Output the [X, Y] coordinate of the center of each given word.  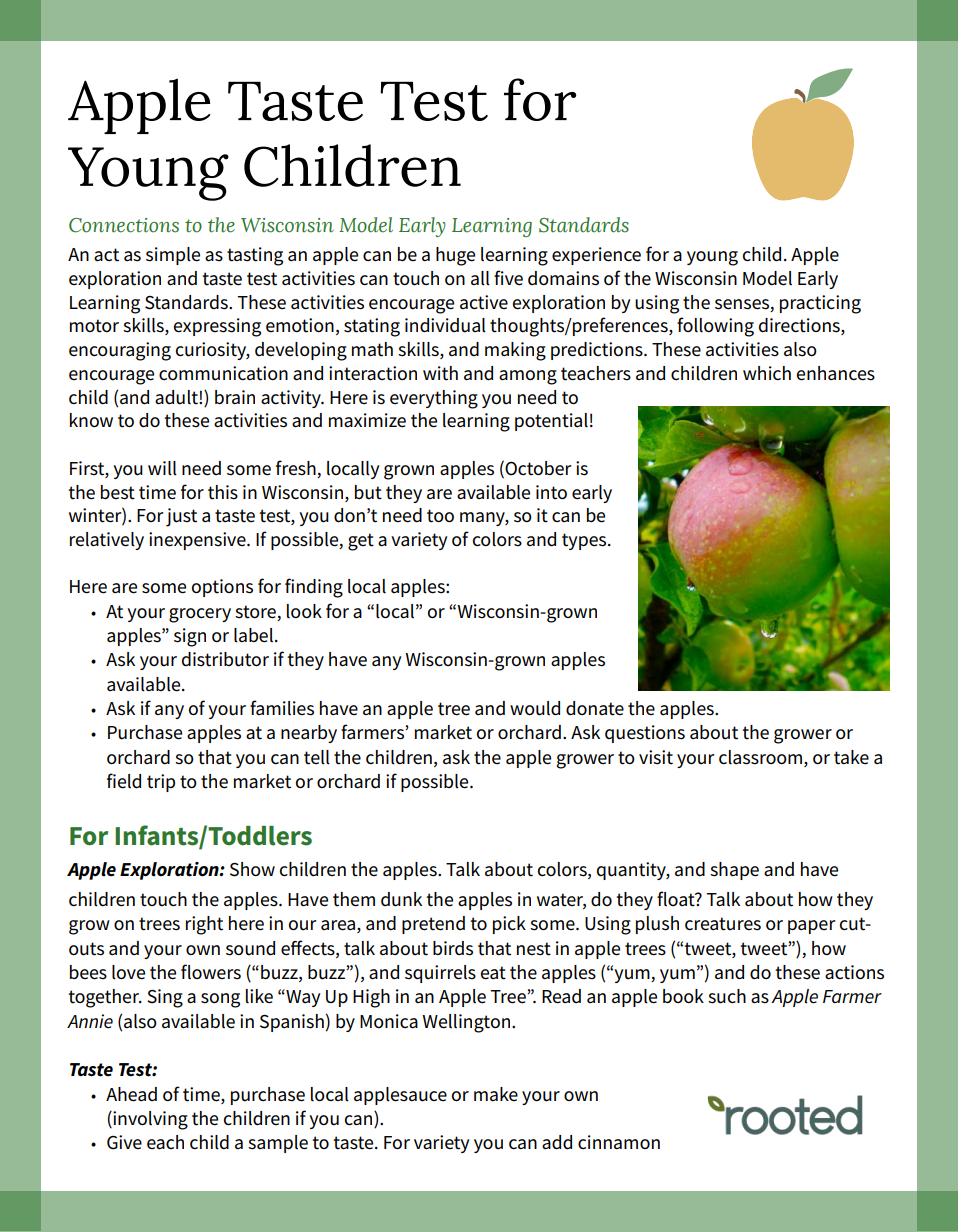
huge [455, 256]
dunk [401, 899]
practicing [820, 304]
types [585, 541]
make [496, 1094]
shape [734, 871]
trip [161, 783]
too [440, 516]
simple [173, 256]
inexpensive [198, 541]
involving [149, 1120]
